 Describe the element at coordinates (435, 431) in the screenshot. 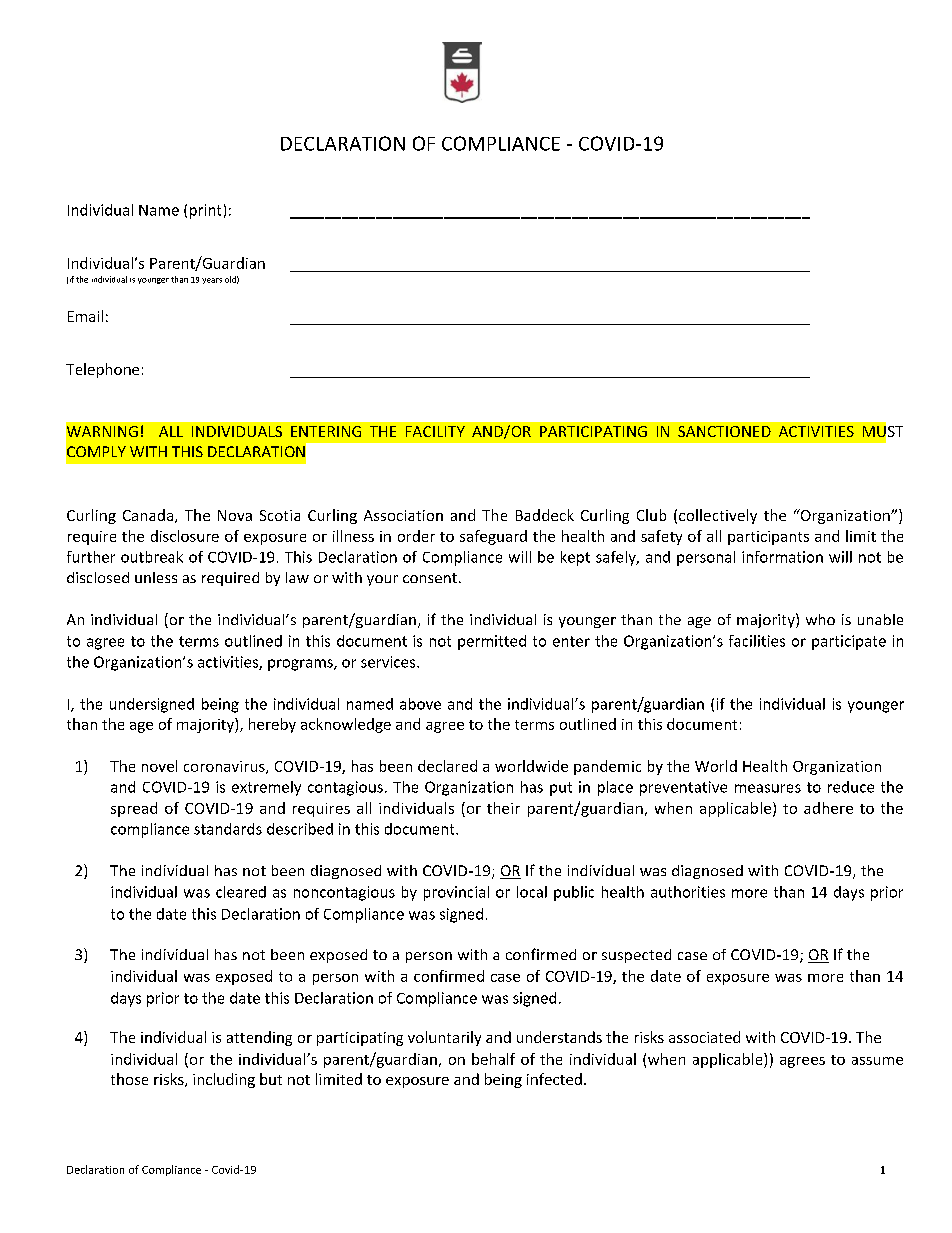

I see `FACILITY` at that location.
